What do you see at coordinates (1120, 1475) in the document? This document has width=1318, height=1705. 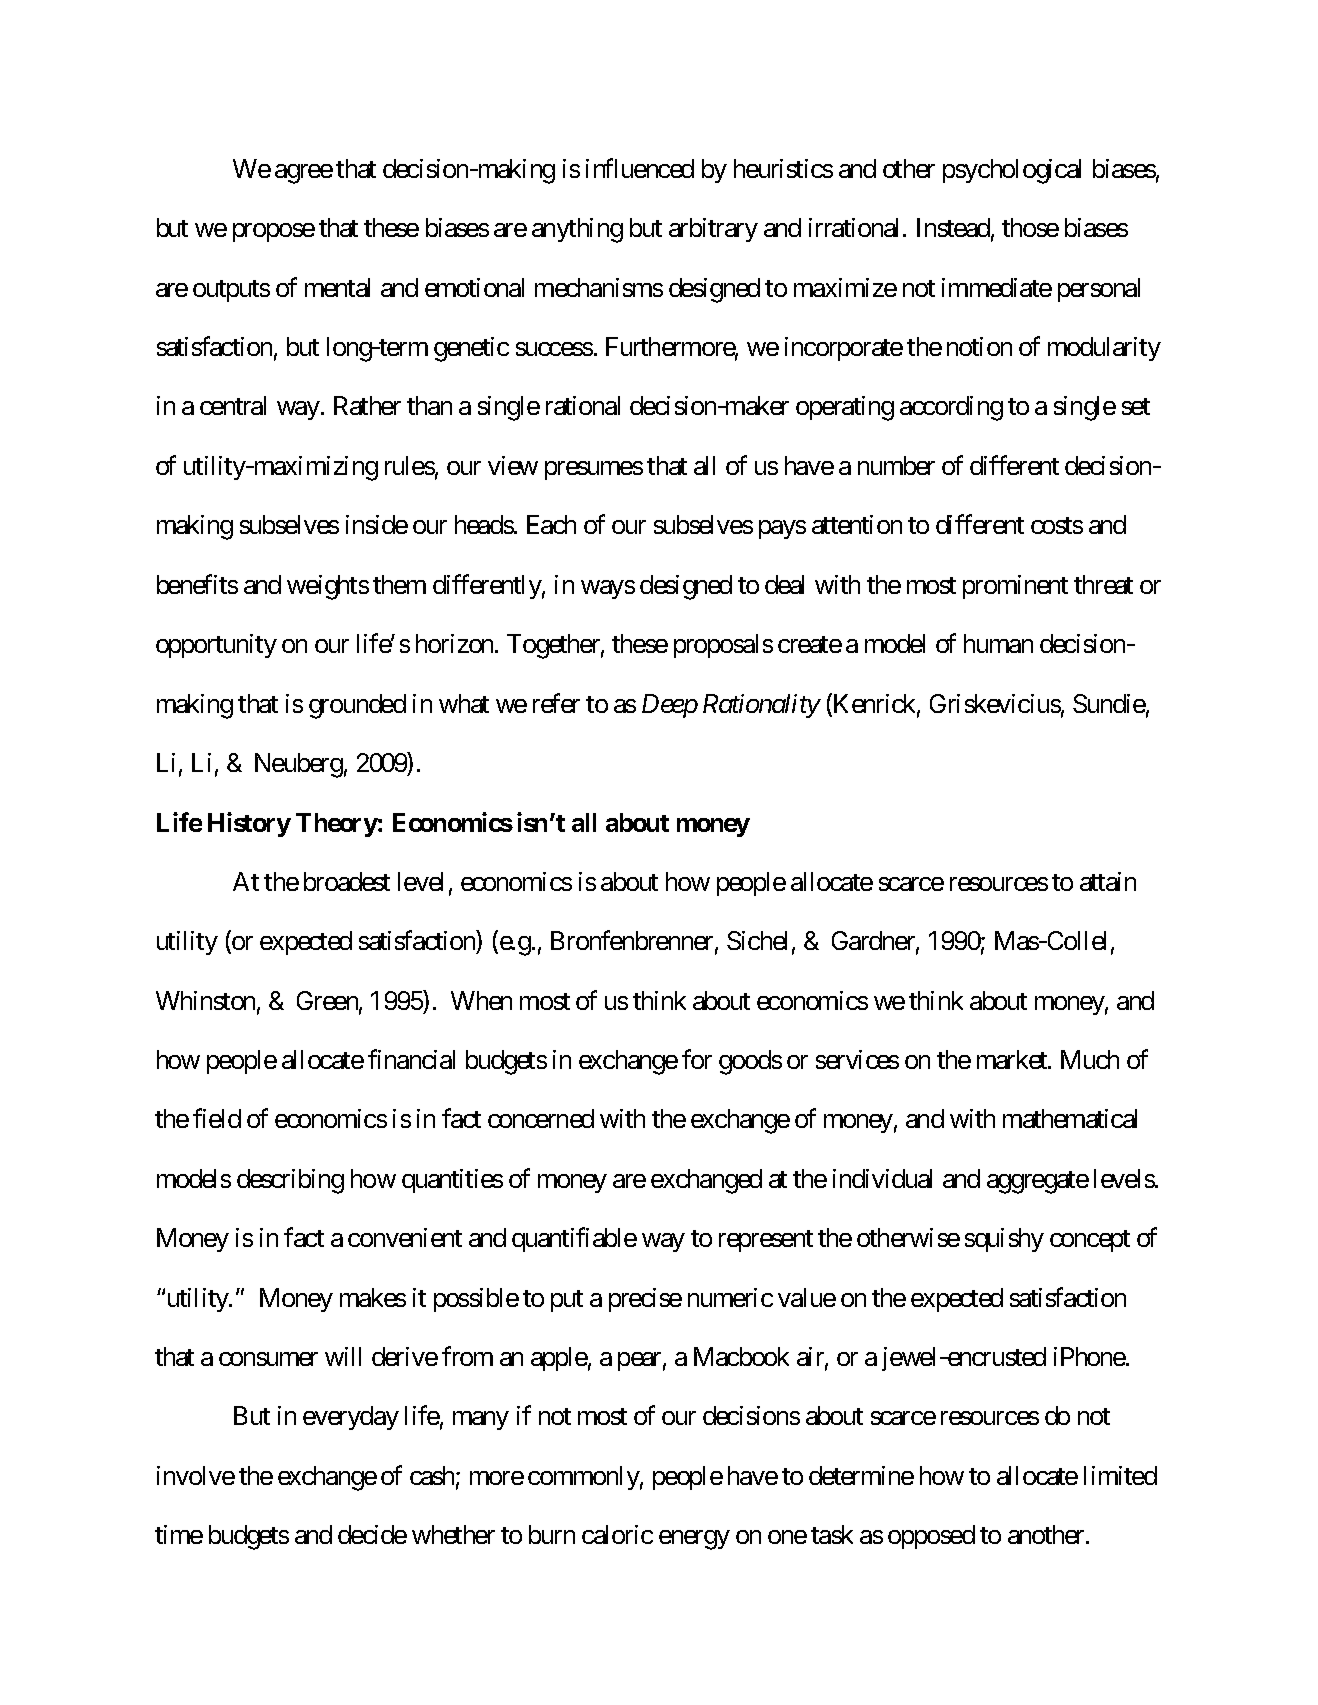 I see `limited` at bounding box center [1120, 1475].
